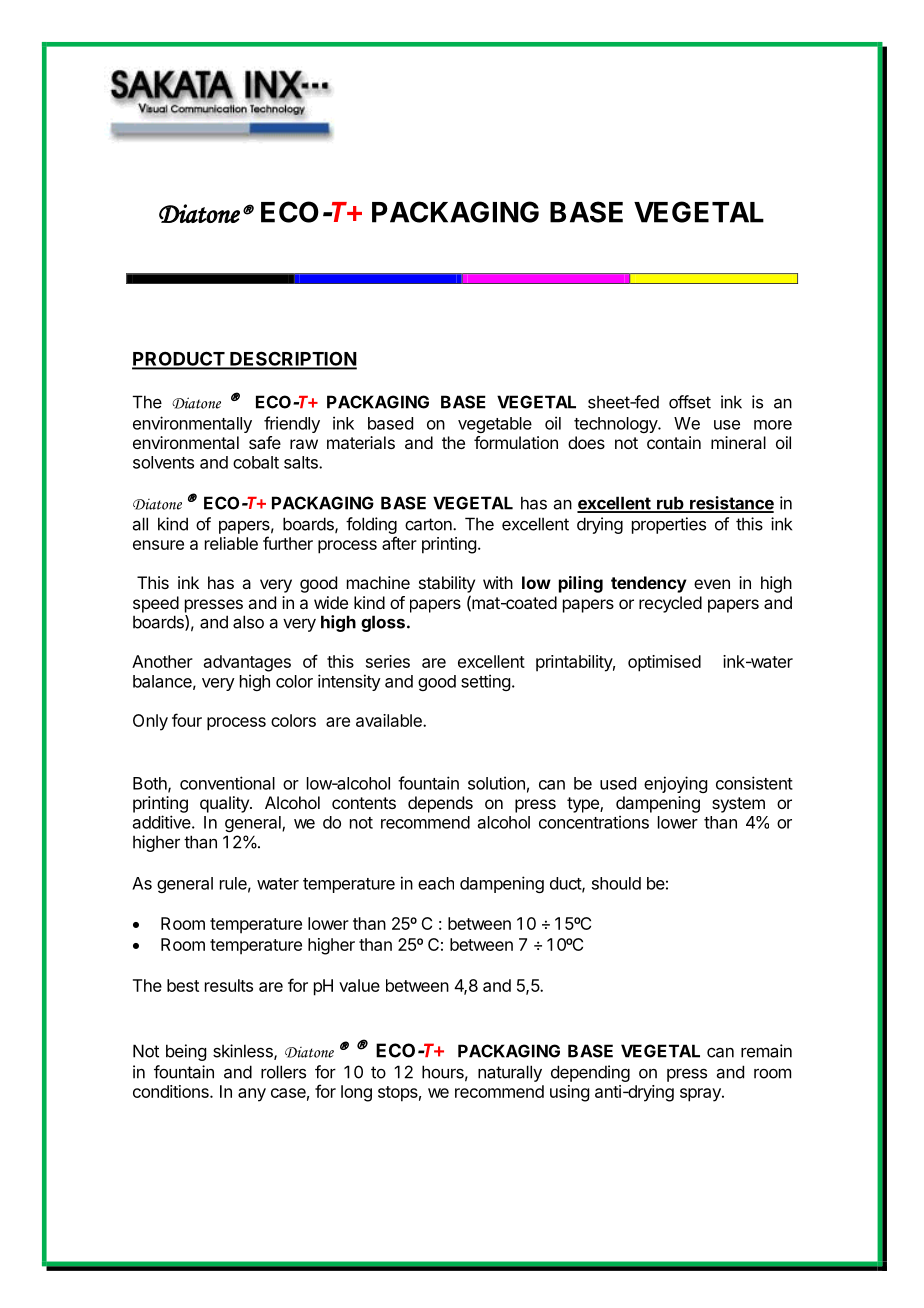  Describe the element at coordinates (227, 783) in the screenshot. I see `conventional` at that location.
